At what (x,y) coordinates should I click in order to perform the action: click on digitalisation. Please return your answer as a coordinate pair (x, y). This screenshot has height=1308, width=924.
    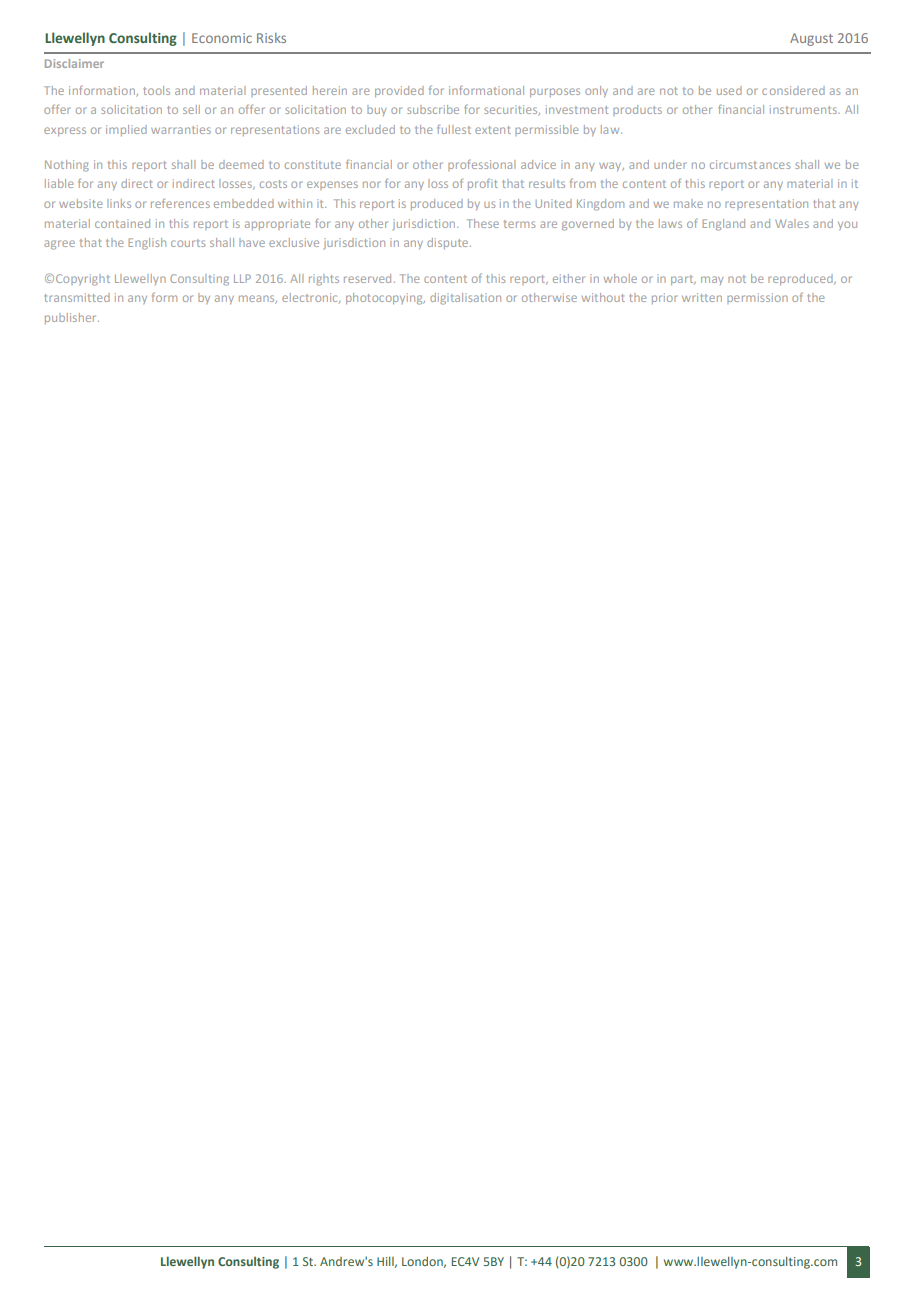
    Looking at the image, I should click on (465, 299).
